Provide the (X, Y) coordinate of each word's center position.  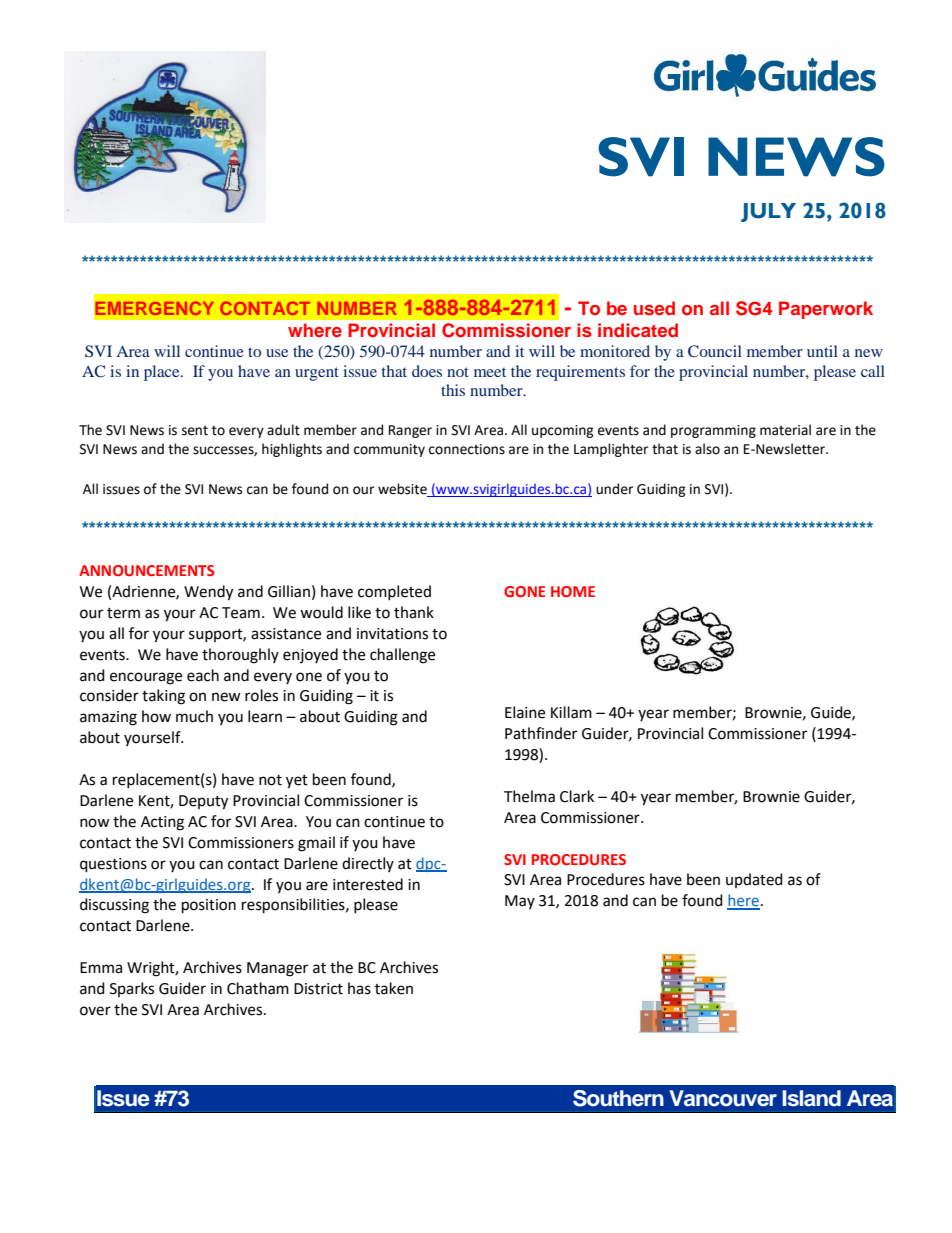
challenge (402, 656)
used (654, 308)
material (785, 430)
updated (754, 880)
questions (113, 865)
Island (811, 1098)
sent (195, 431)
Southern (618, 1098)
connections (467, 449)
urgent (317, 374)
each (203, 675)
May (520, 902)
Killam (571, 712)
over (95, 1011)
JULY (768, 212)
